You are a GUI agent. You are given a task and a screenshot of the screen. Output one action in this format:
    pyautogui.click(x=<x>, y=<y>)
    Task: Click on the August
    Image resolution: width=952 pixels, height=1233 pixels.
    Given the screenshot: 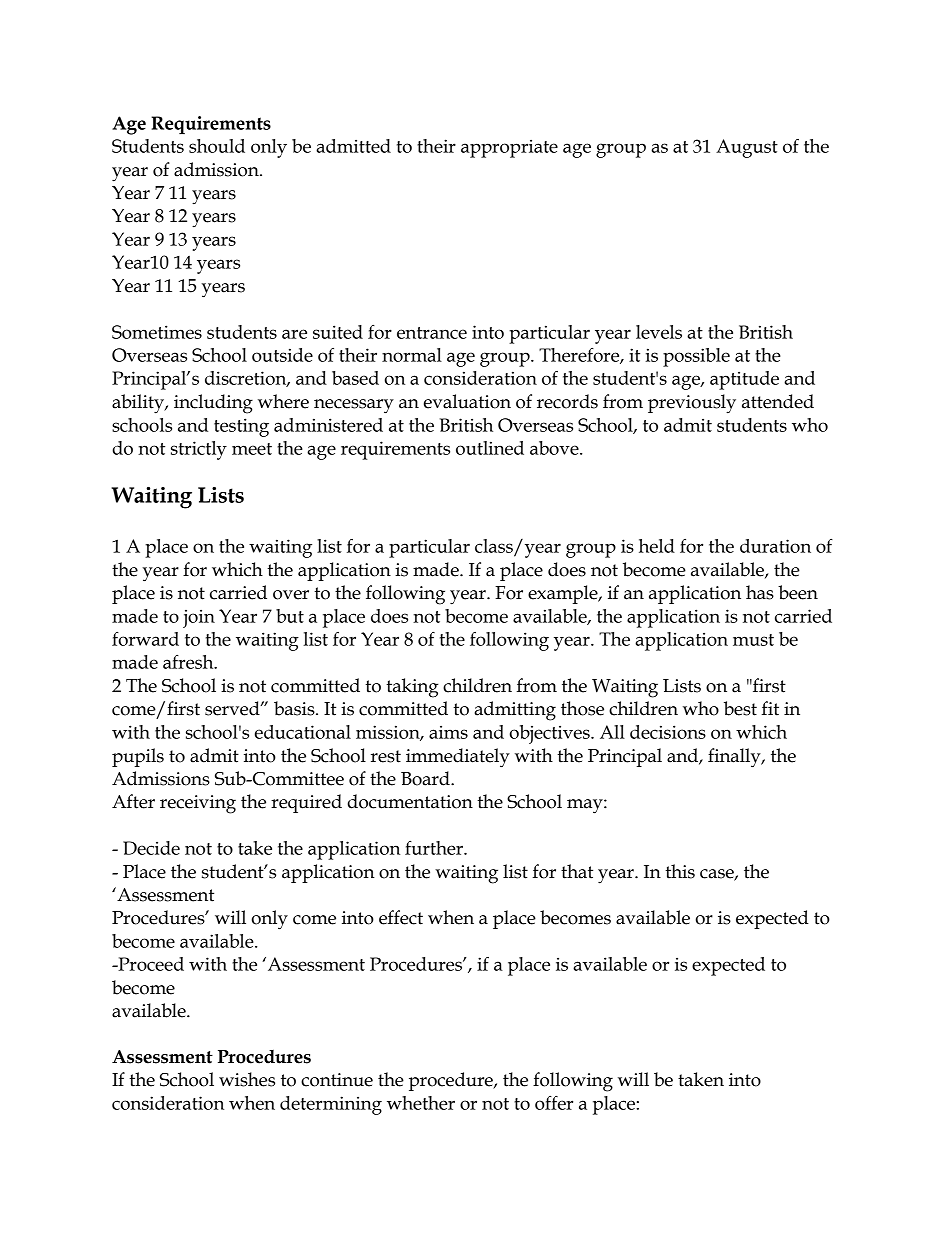 What is the action you would take?
    pyautogui.click(x=747, y=148)
